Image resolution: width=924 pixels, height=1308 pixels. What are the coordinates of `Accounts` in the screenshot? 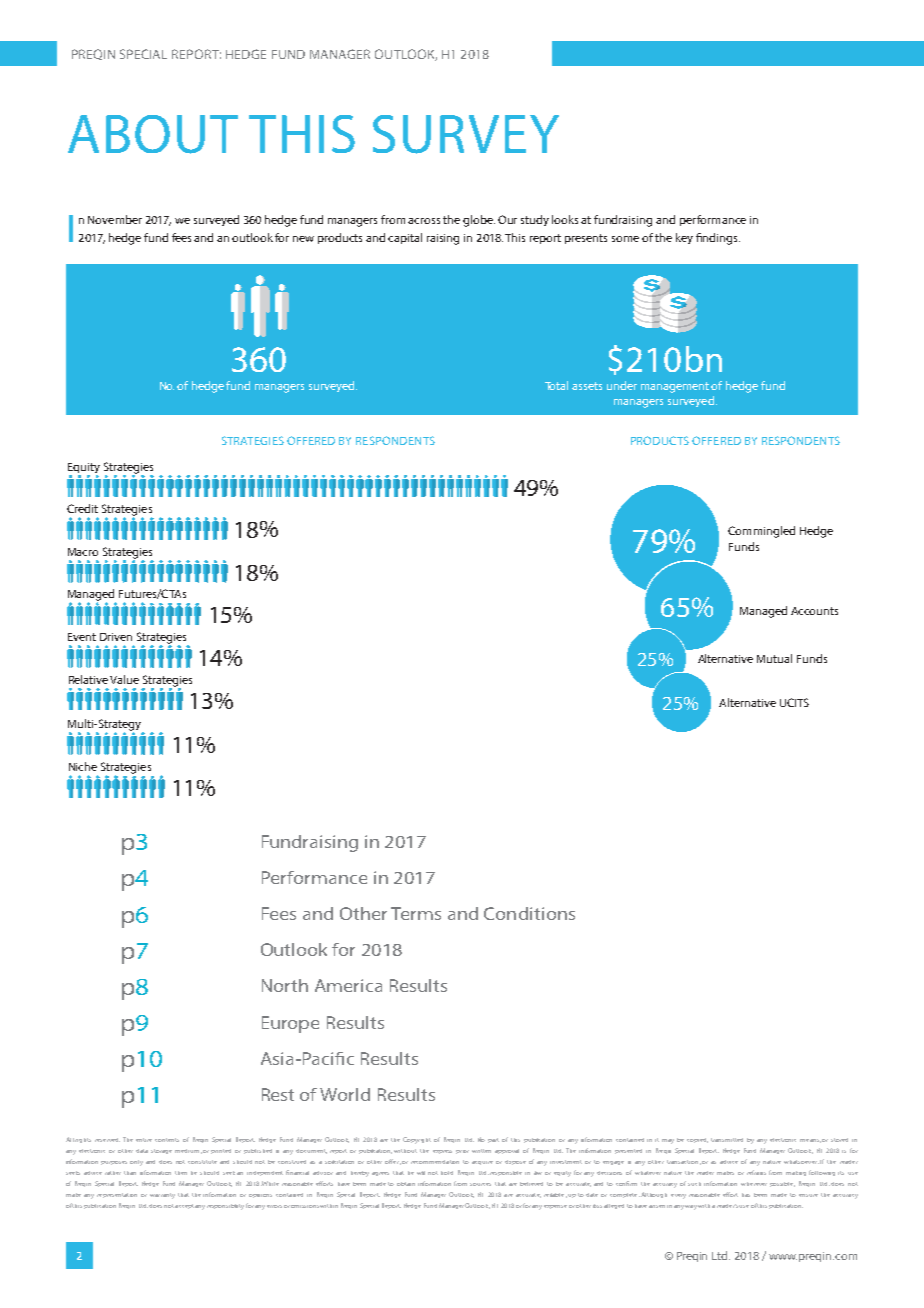 It's located at (814, 611).
